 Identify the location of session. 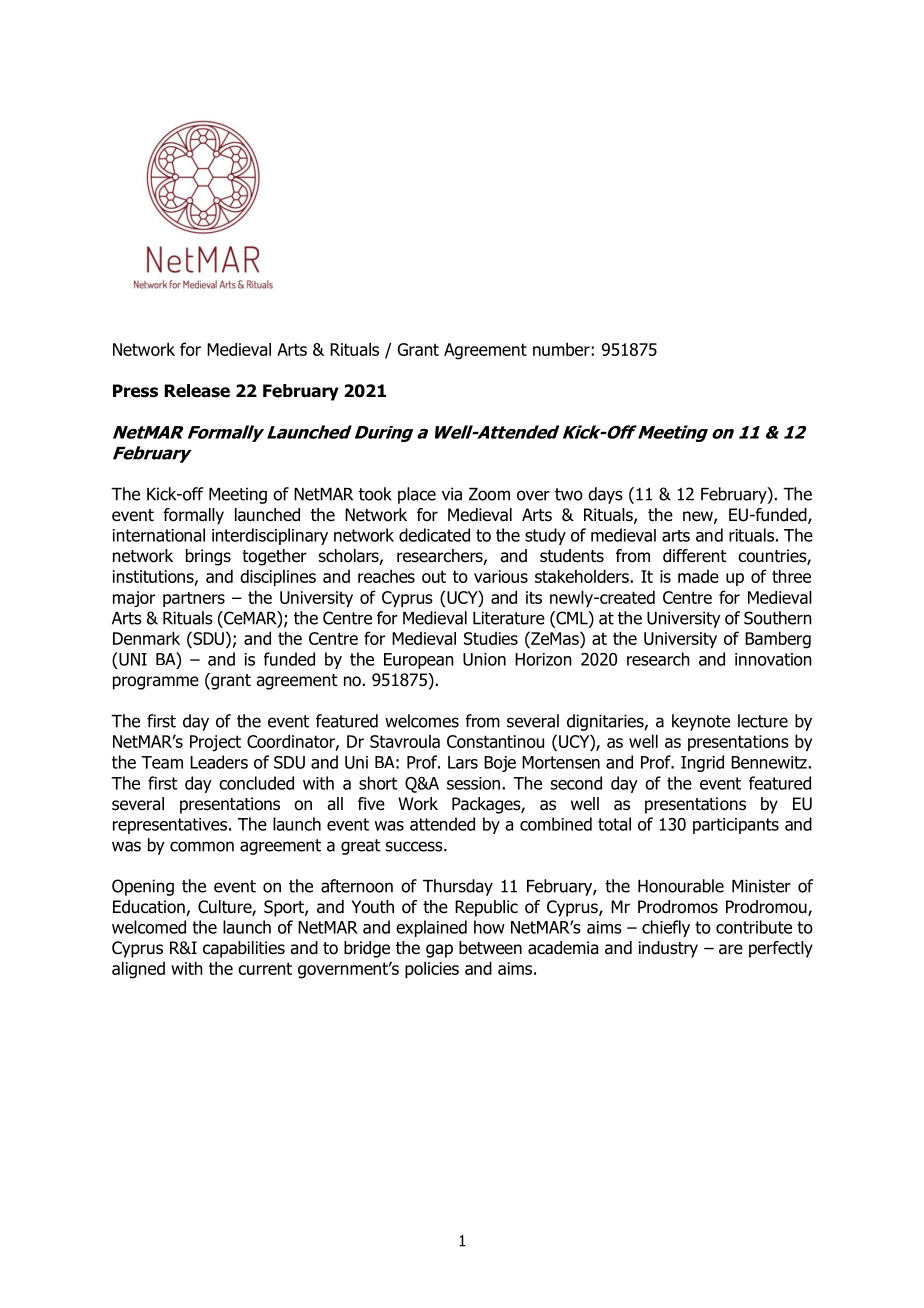
(473, 783).
